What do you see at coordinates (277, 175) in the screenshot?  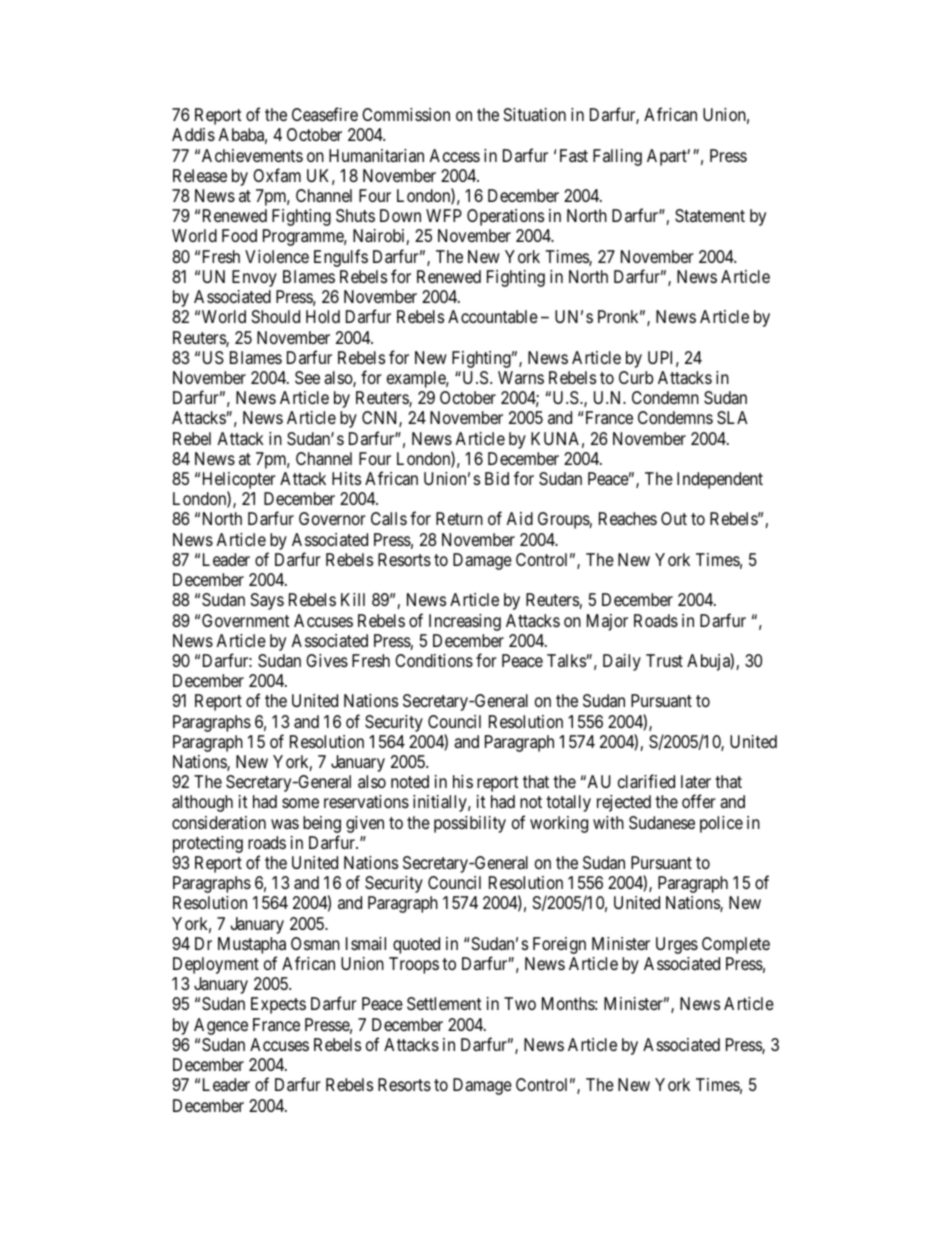 I see `Oxfam` at bounding box center [277, 175].
